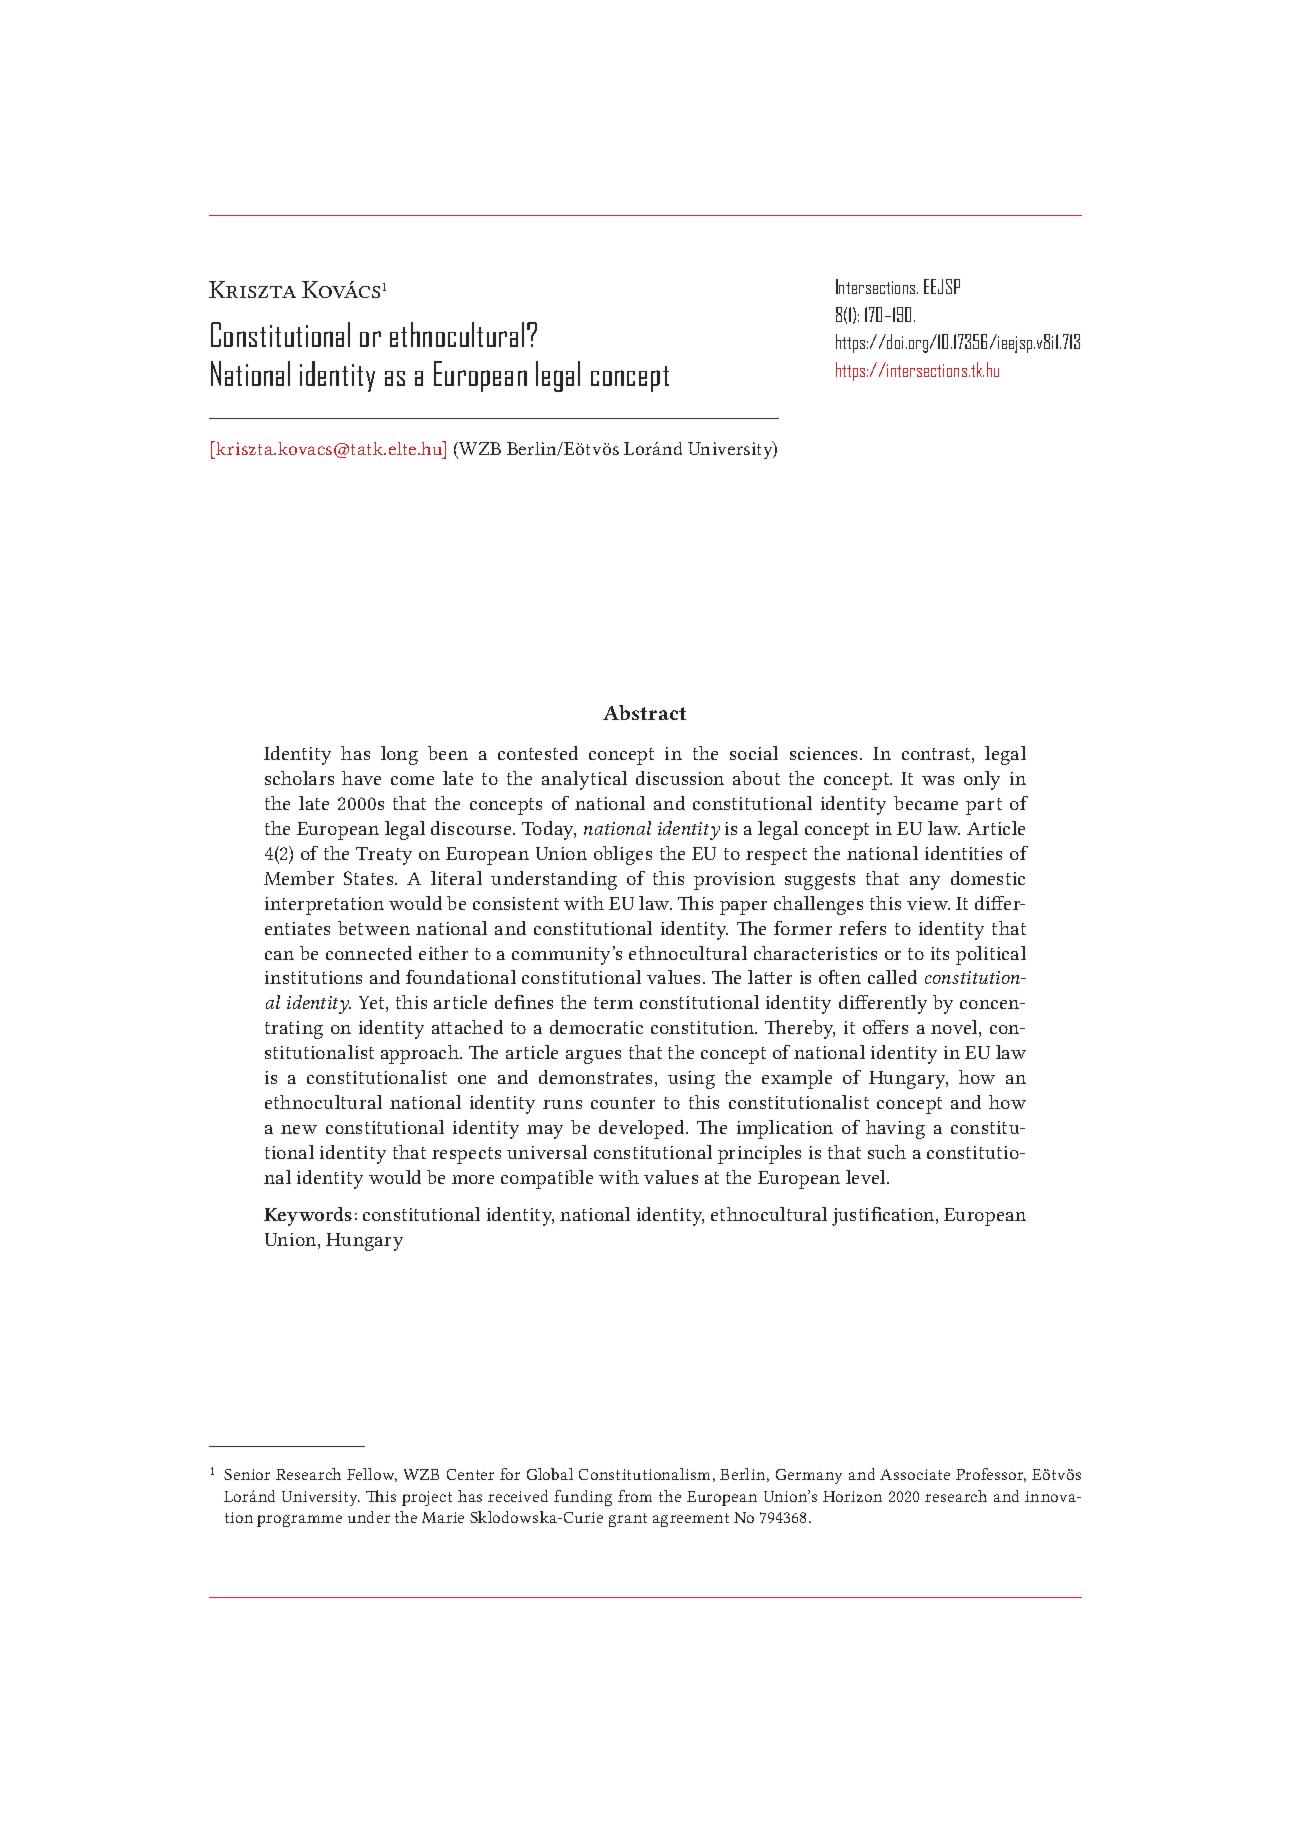 The height and width of the screenshot is (1825, 1291). Describe the element at coordinates (399, 755) in the screenshot. I see `long` at that location.
